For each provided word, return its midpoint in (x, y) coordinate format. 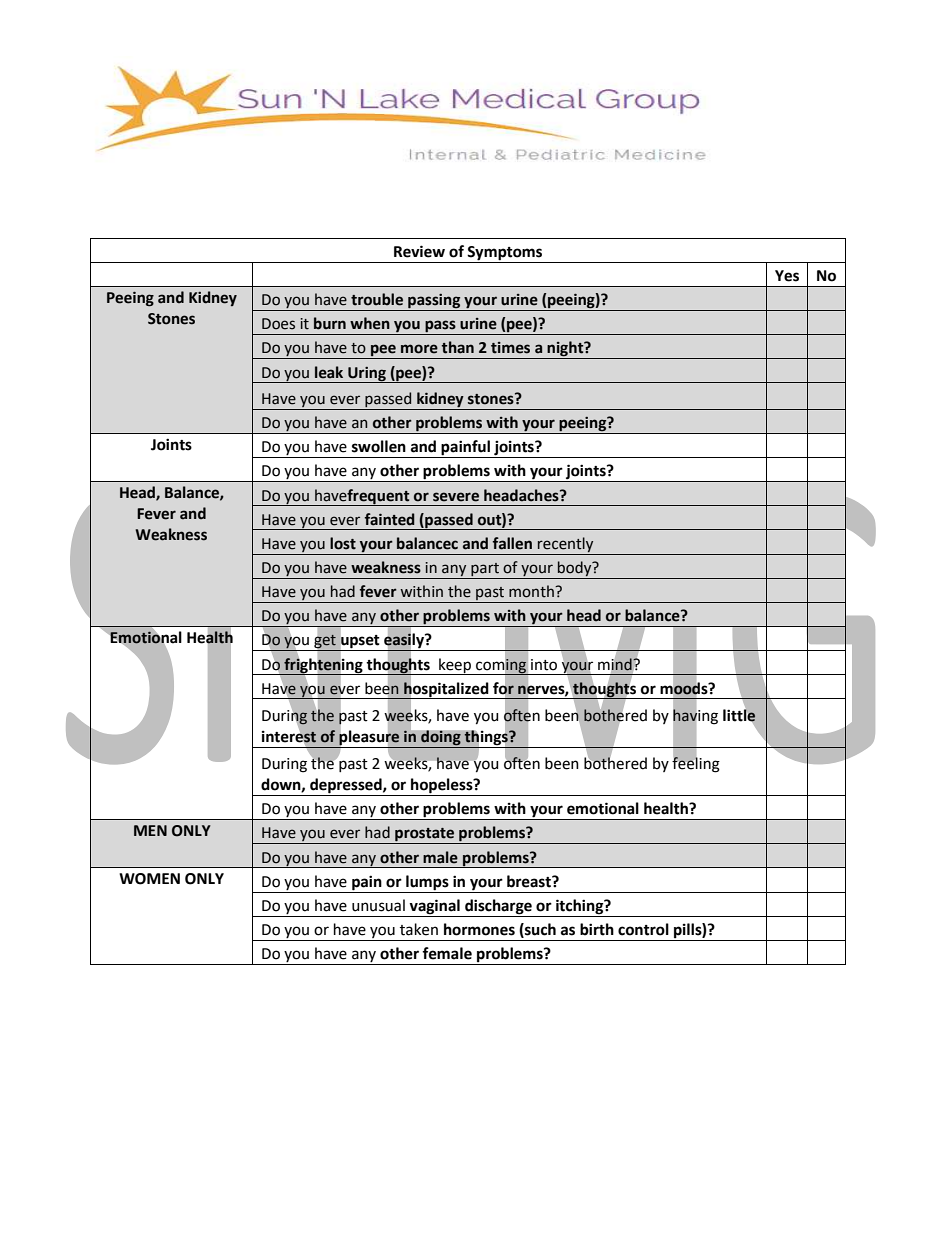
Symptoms (504, 253)
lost (343, 543)
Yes (787, 276)
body (576, 568)
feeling (696, 764)
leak (329, 372)
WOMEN (149, 879)
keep (455, 666)
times (510, 348)
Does (278, 324)
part (485, 569)
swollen (379, 446)
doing (441, 738)
